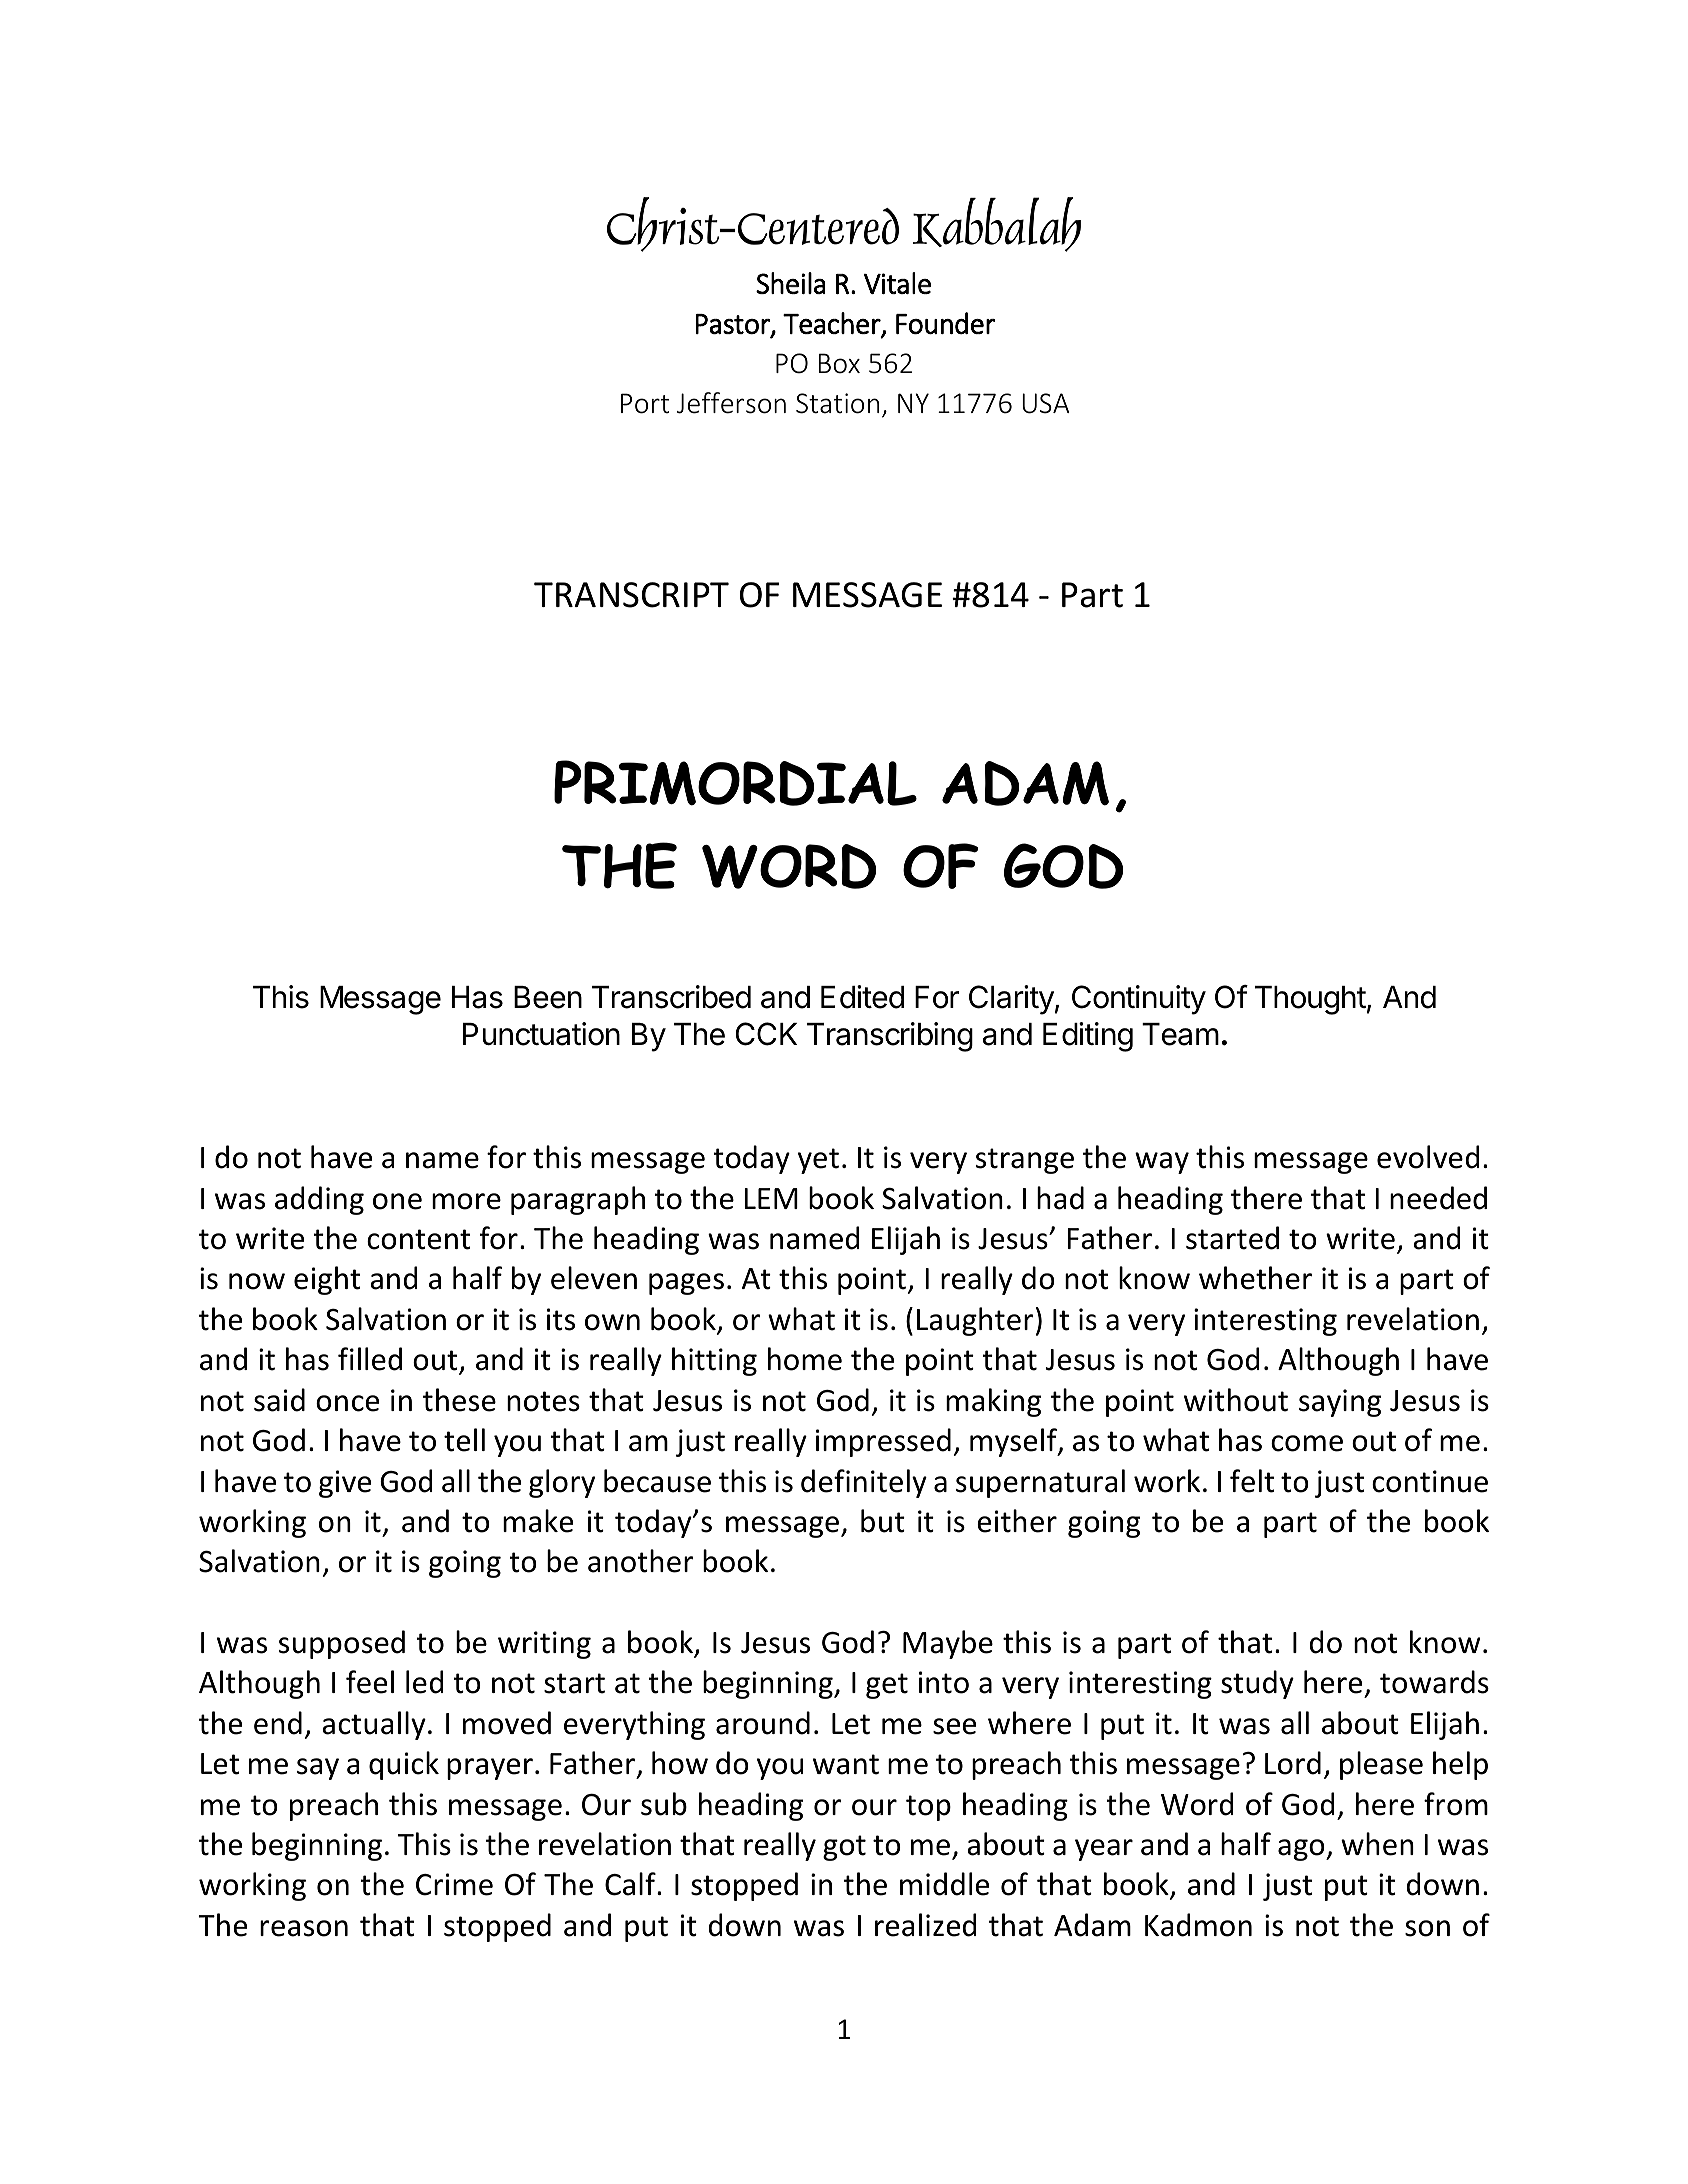  I want to click on filled, so click(370, 1359).
